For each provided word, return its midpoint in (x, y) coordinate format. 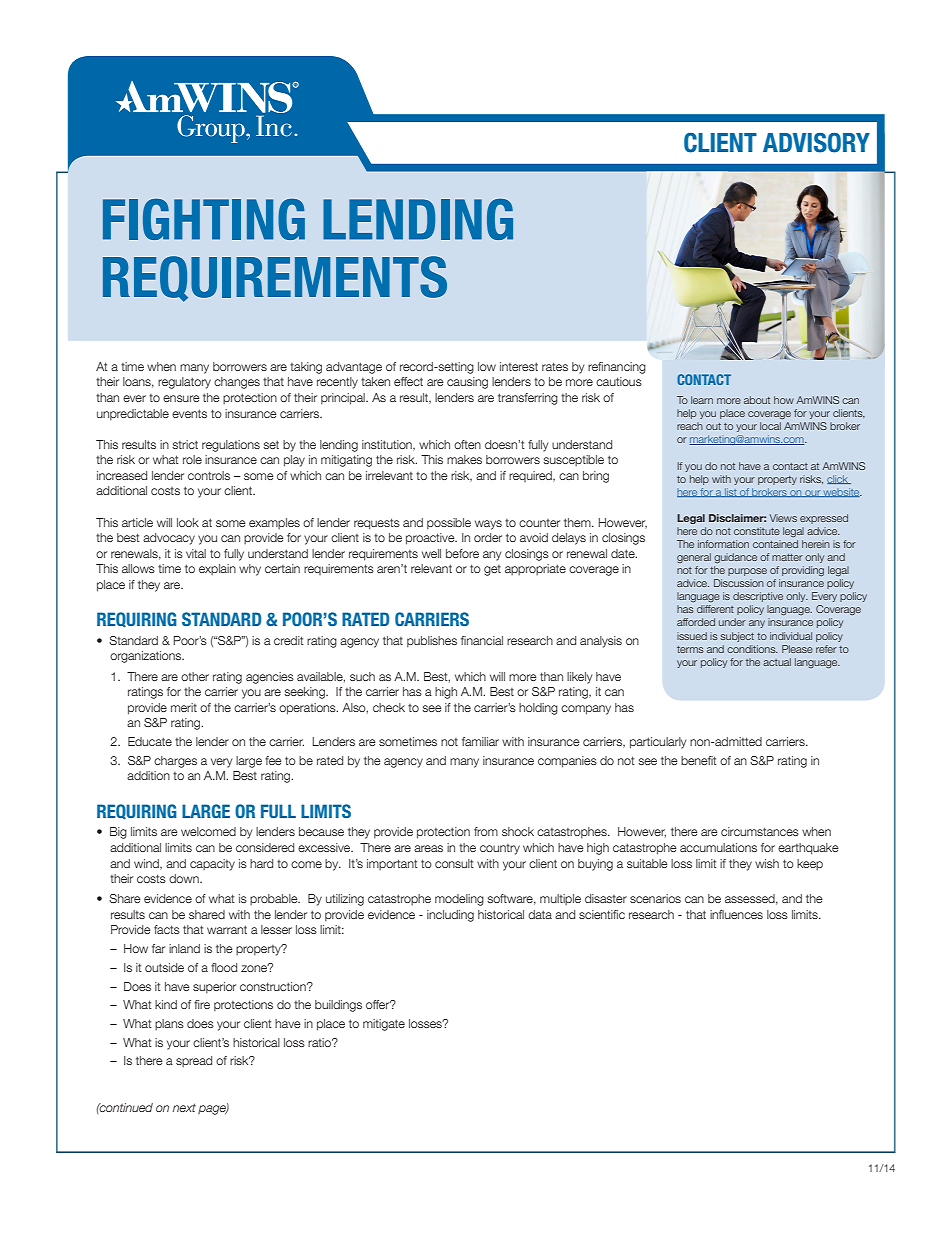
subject (737, 637)
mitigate (384, 1025)
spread (194, 1061)
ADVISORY (816, 143)
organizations (147, 657)
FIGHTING (204, 219)
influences (736, 914)
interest (519, 366)
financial (482, 640)
